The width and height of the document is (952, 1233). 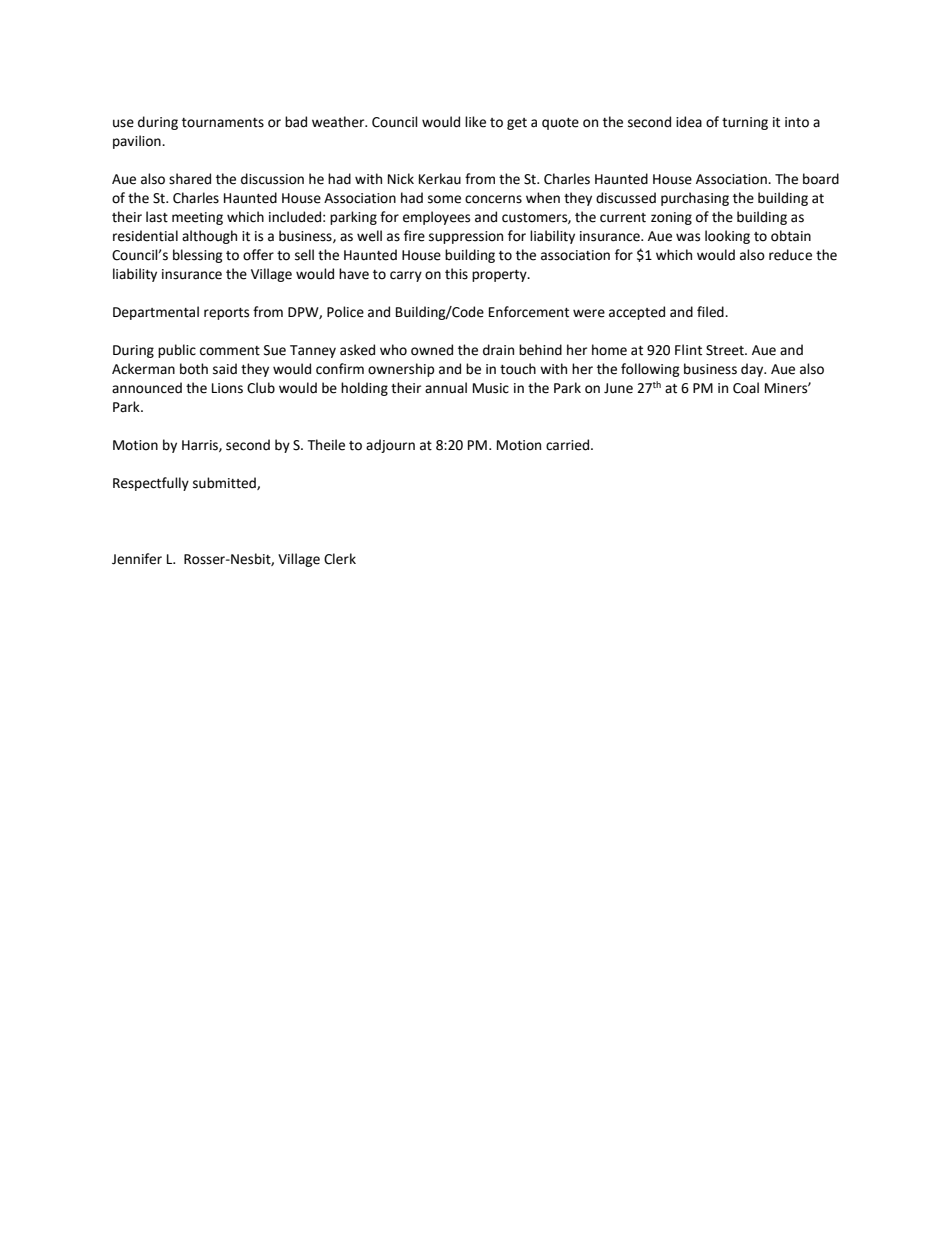 What do you see at coordinates (137, 559) in the document?
I see `Jennifer` at bounding box center [137, 559].
